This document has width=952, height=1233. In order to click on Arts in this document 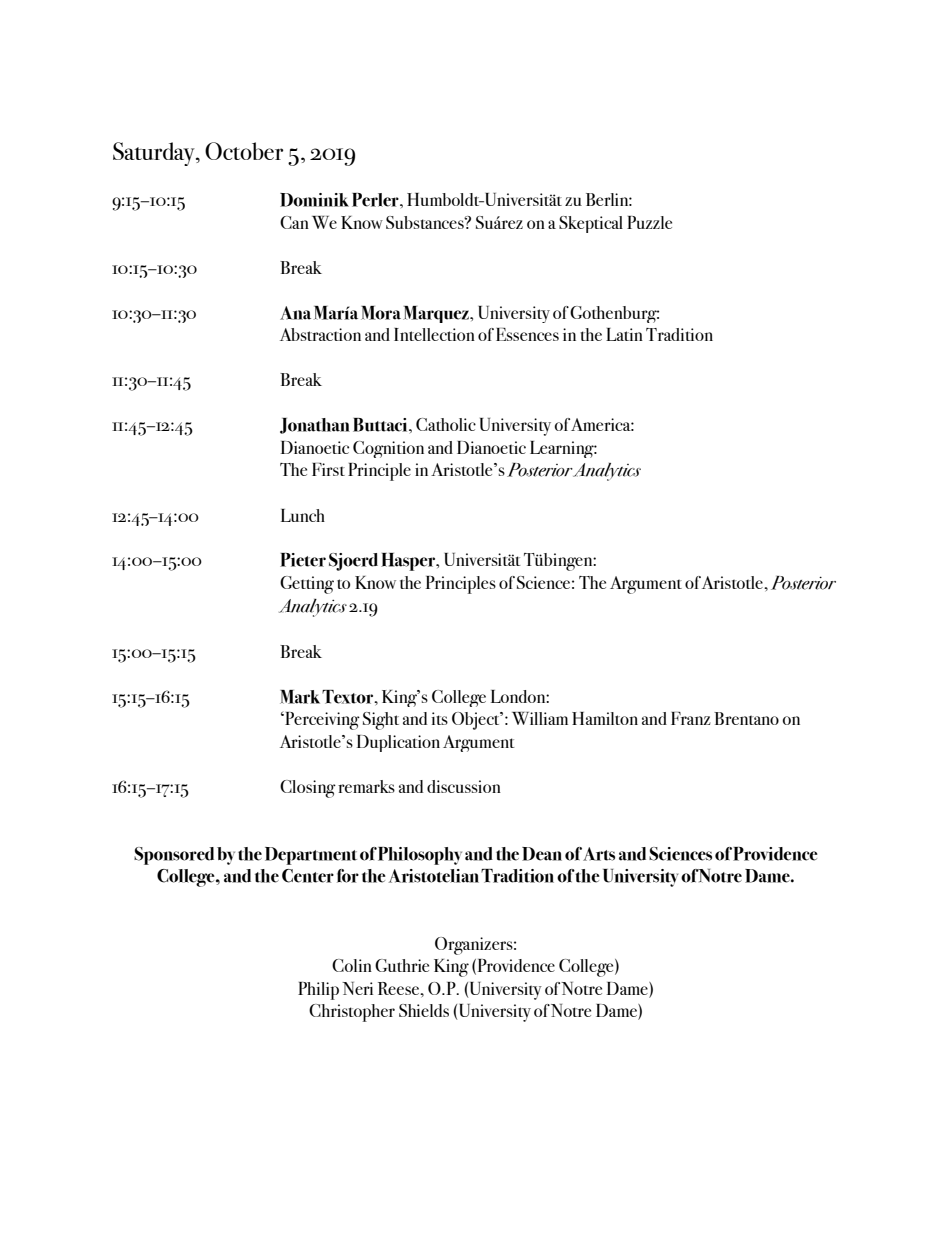, I will do `click(599, 854)`.
